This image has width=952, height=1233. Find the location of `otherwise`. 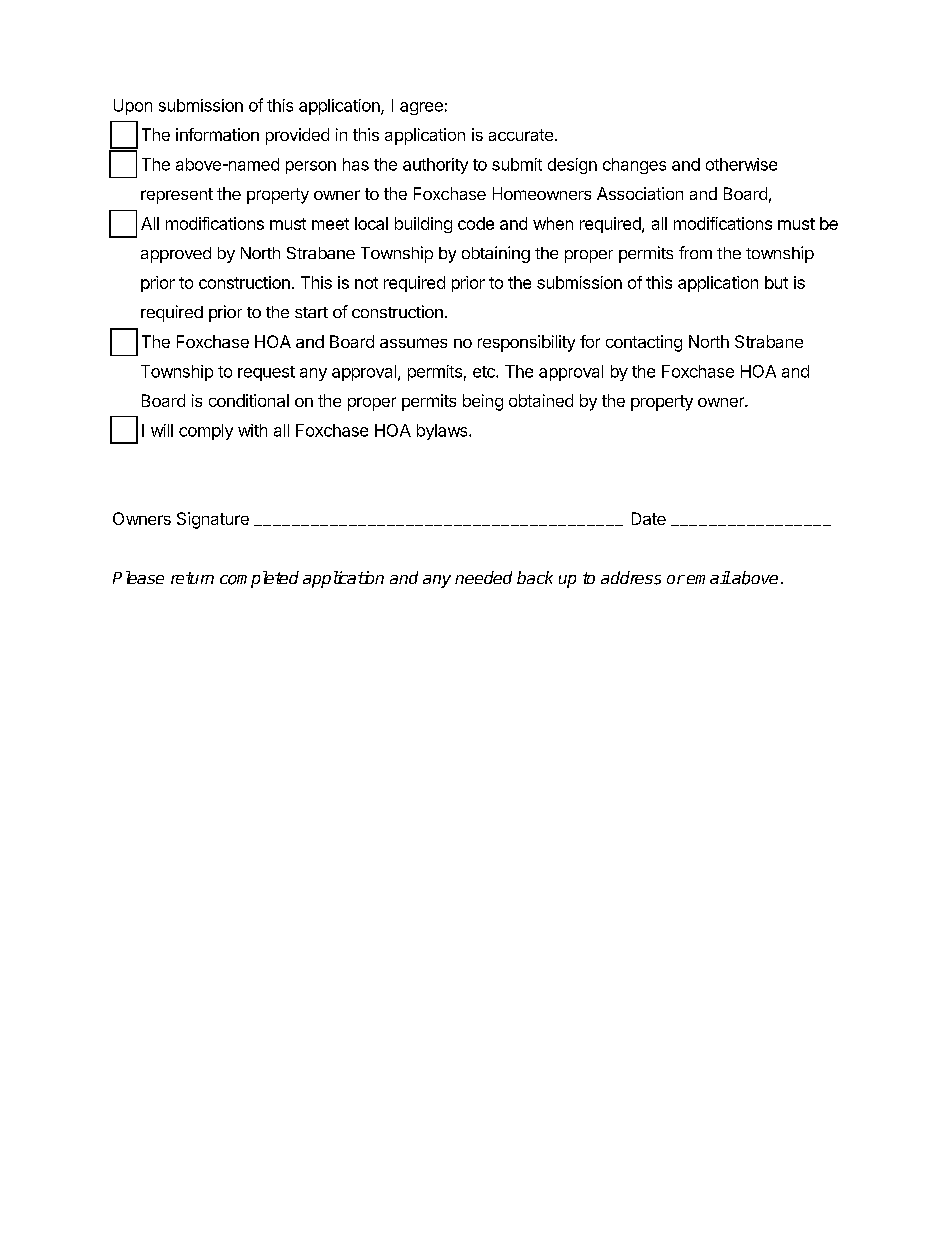

otherwise is located at coordinates (741, 164).
